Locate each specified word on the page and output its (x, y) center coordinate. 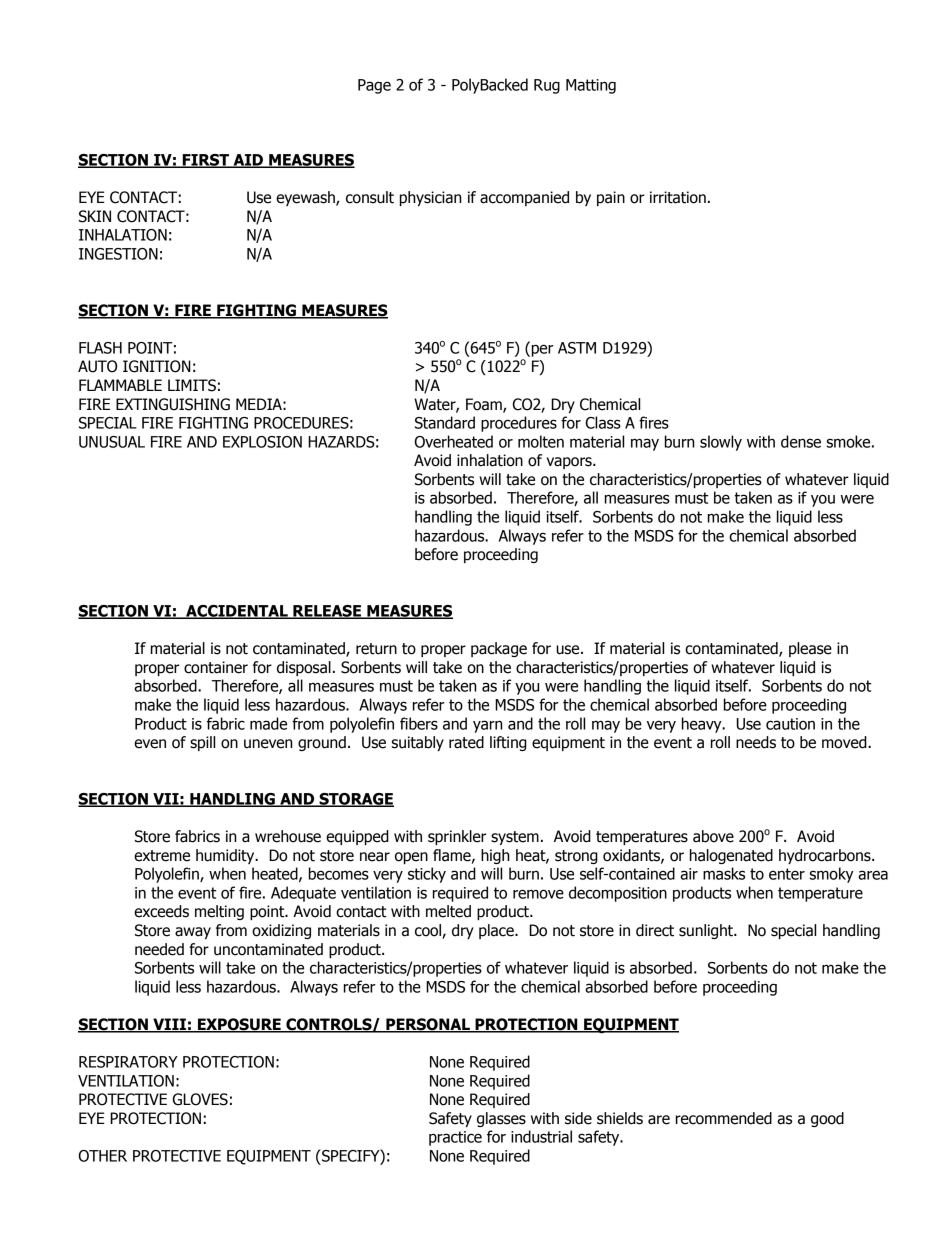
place (497, 931)
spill (202, 743)
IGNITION (157, 366)
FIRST (205, 161)
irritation (678, 197)
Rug (547, 86)
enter (787, 874)
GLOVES (200, 1099)
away (193, 933)
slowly (721, 443)
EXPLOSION (262, 442)
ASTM (577, 348)
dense (801, 441)
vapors (570, 463)
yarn (488, 726)
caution (790, 724)
